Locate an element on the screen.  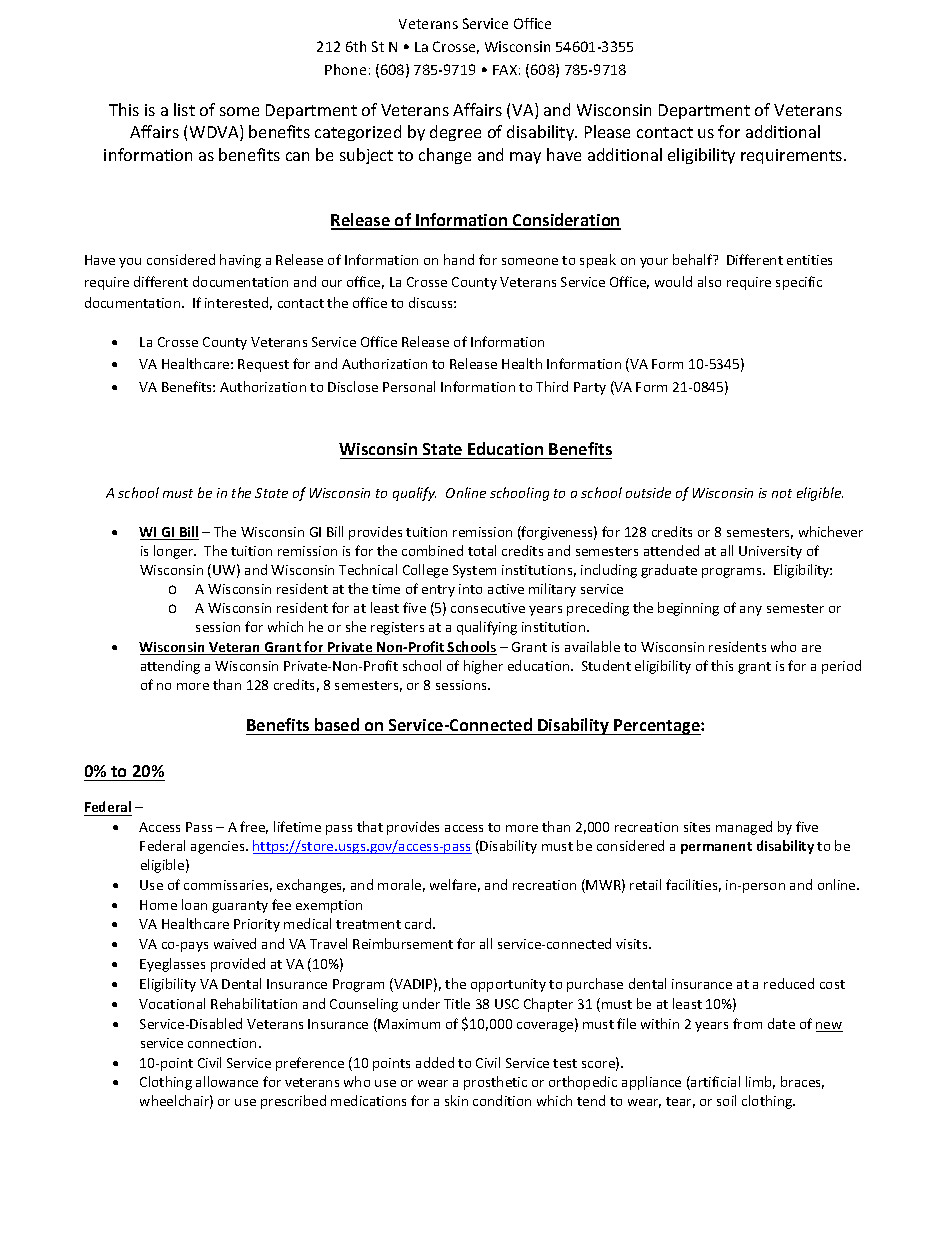
Please is located at coordinates (607, 131).
